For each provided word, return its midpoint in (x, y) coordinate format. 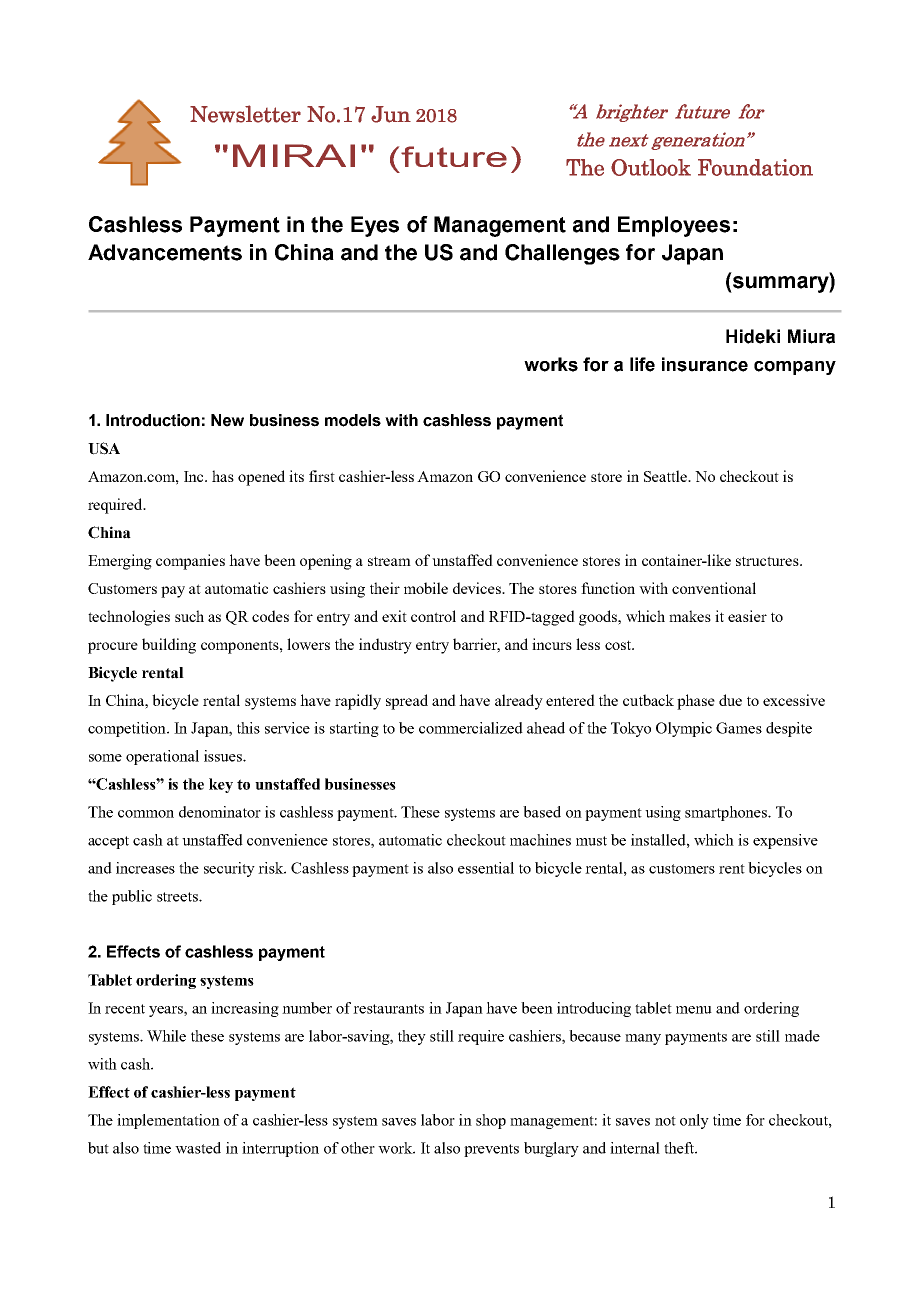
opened (261, 478)
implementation (168, 1121)
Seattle (666, 476)
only (694, 1121)
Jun (391, 114)
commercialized (471, 728)
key (221, 785)
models (353, 420)
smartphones (727, 813)
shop (491, 1121)
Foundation (755, 167)
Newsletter (245, 114)
